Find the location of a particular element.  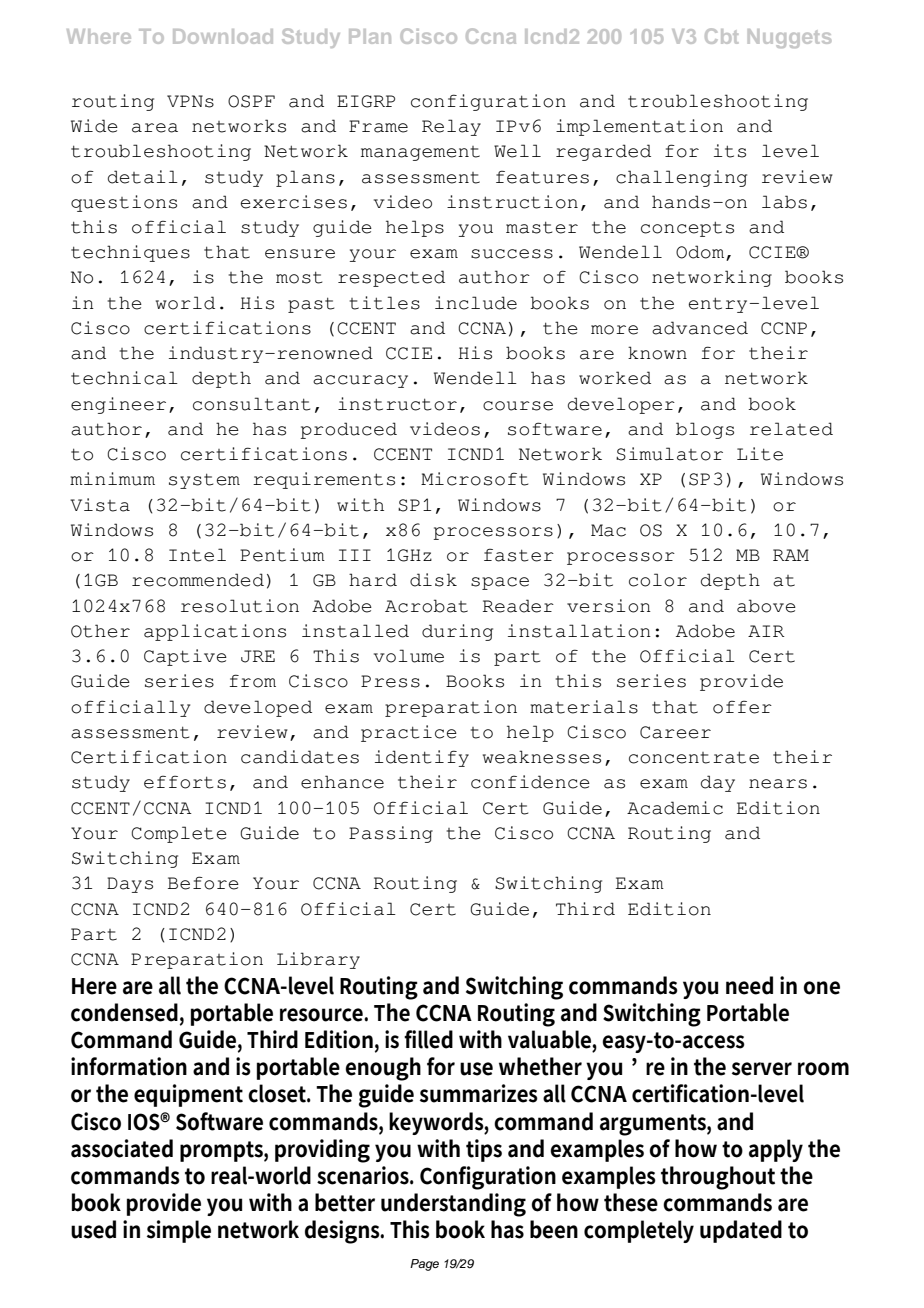

advanced is located at coordinates (700, 328).
